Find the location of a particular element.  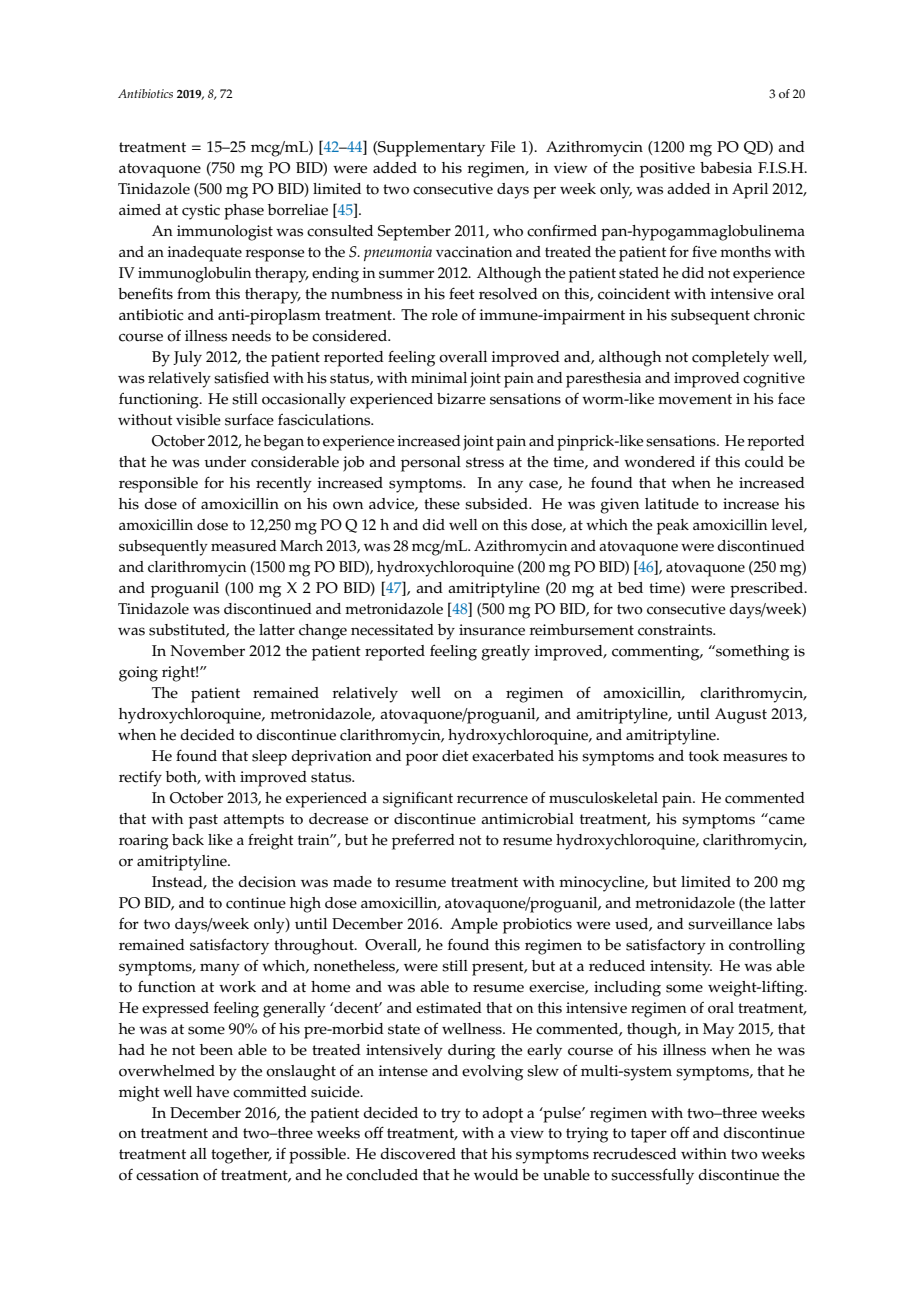

File is located at coordinates (503, 147).
